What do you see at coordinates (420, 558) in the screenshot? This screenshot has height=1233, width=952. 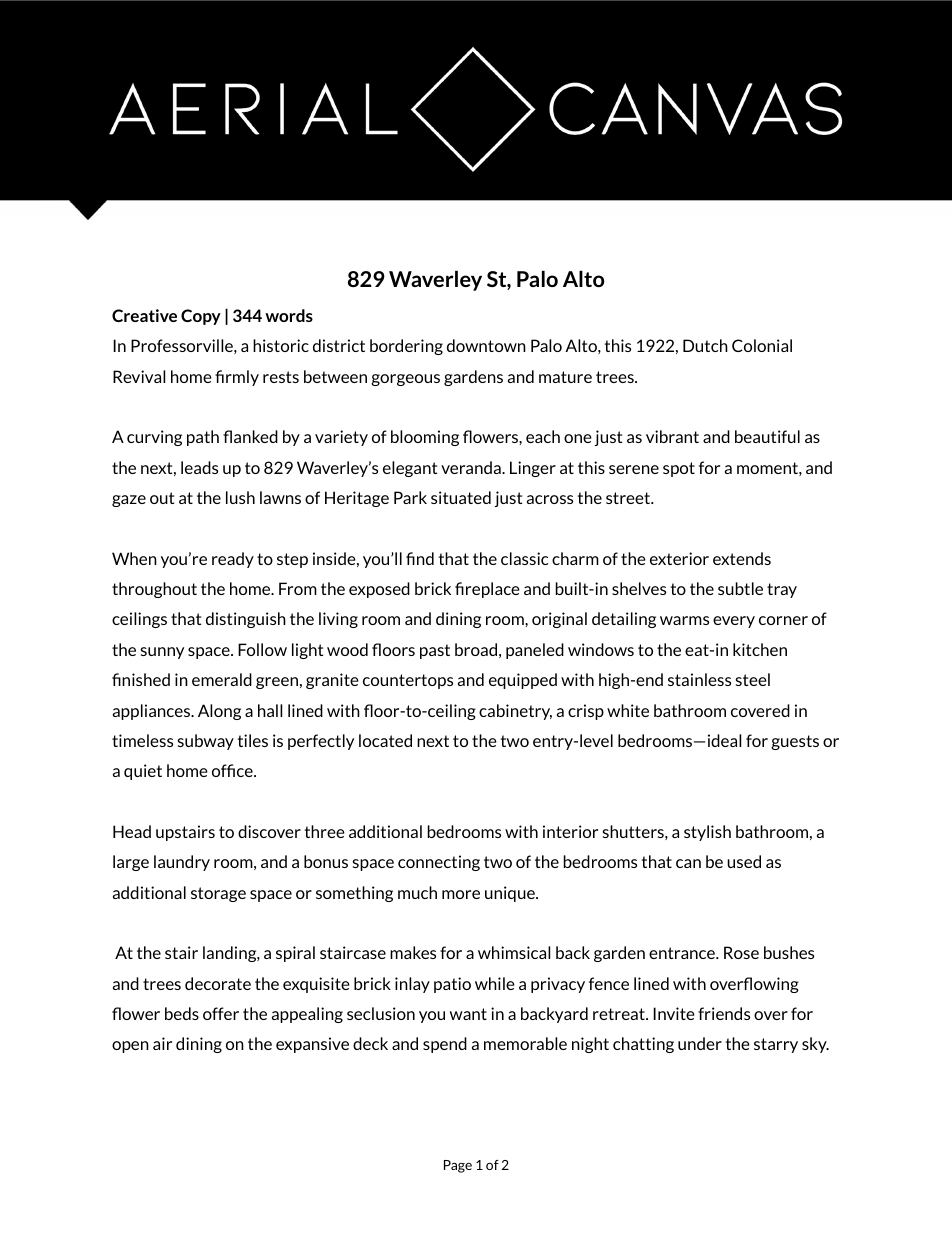 I see `find` at bounding box center [420, 558].
